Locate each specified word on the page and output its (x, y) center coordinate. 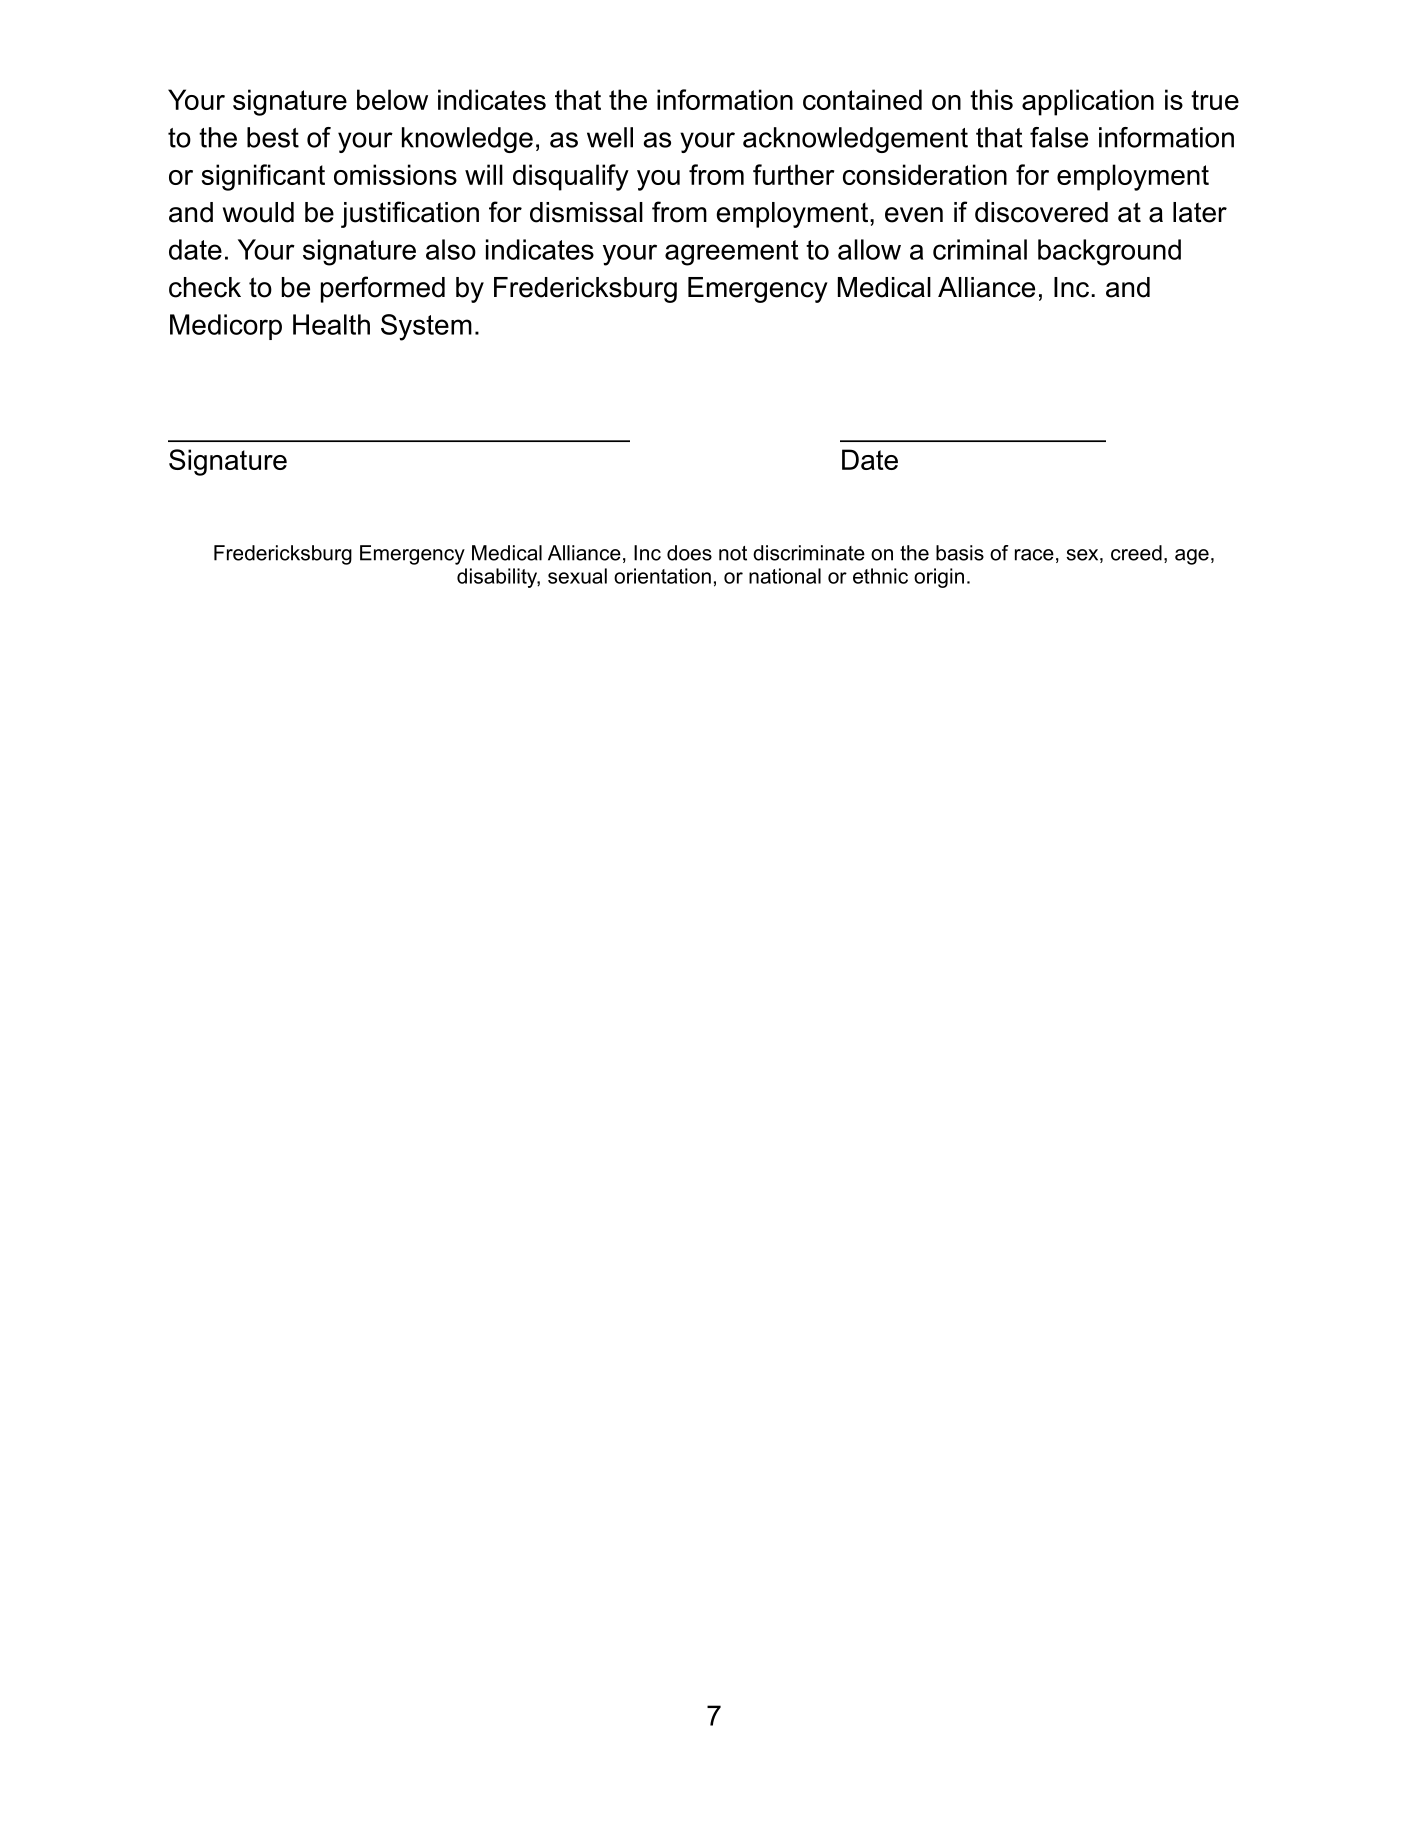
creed (1136, 553)
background (1109, 252)
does (689, 553)
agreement (731, 253)
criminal (980, 249)
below (392, 99)
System (426, 327)
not (733, 553)
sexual (577, 576)
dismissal (586, 212)
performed (383, 289)
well (610, 137)
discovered (1041, 212)
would (258, 212)
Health (331, 324)
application (1088, 102)
